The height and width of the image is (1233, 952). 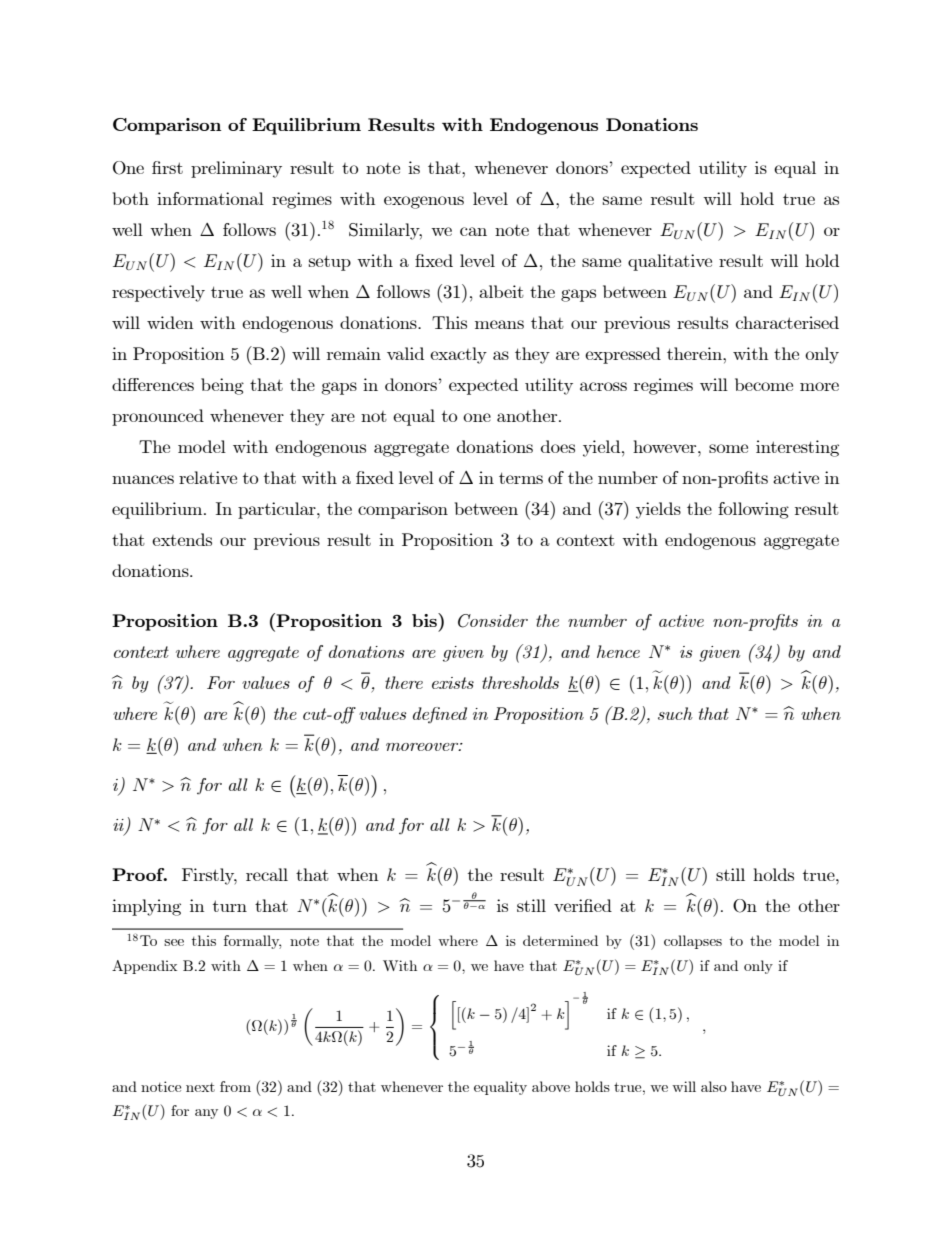 I want to click on above, so click(x=551, y=1086).
